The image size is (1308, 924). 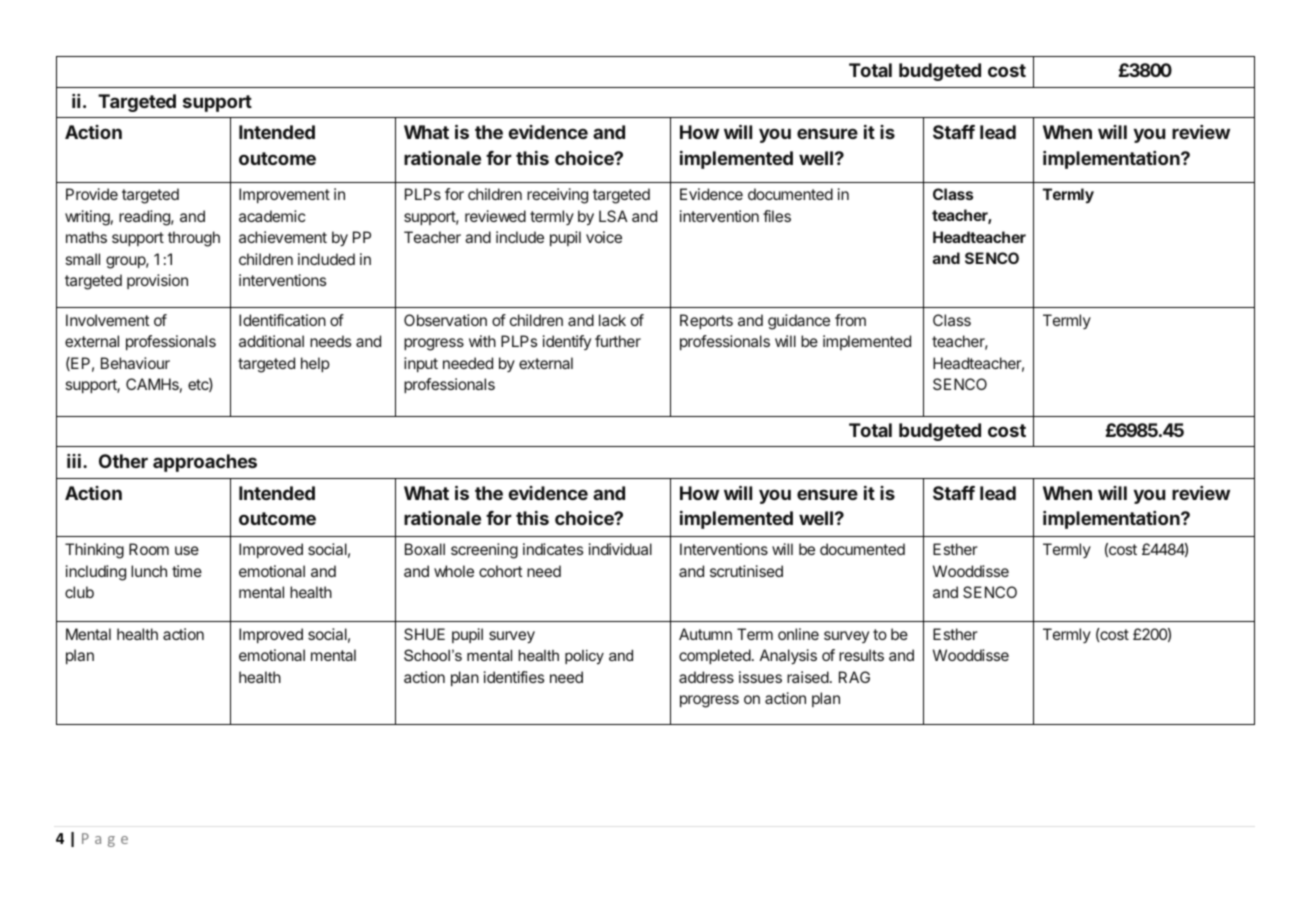 What do you see at coordinates (79, 592) in the page?
I see `club` at bounding box center [79, 592].
